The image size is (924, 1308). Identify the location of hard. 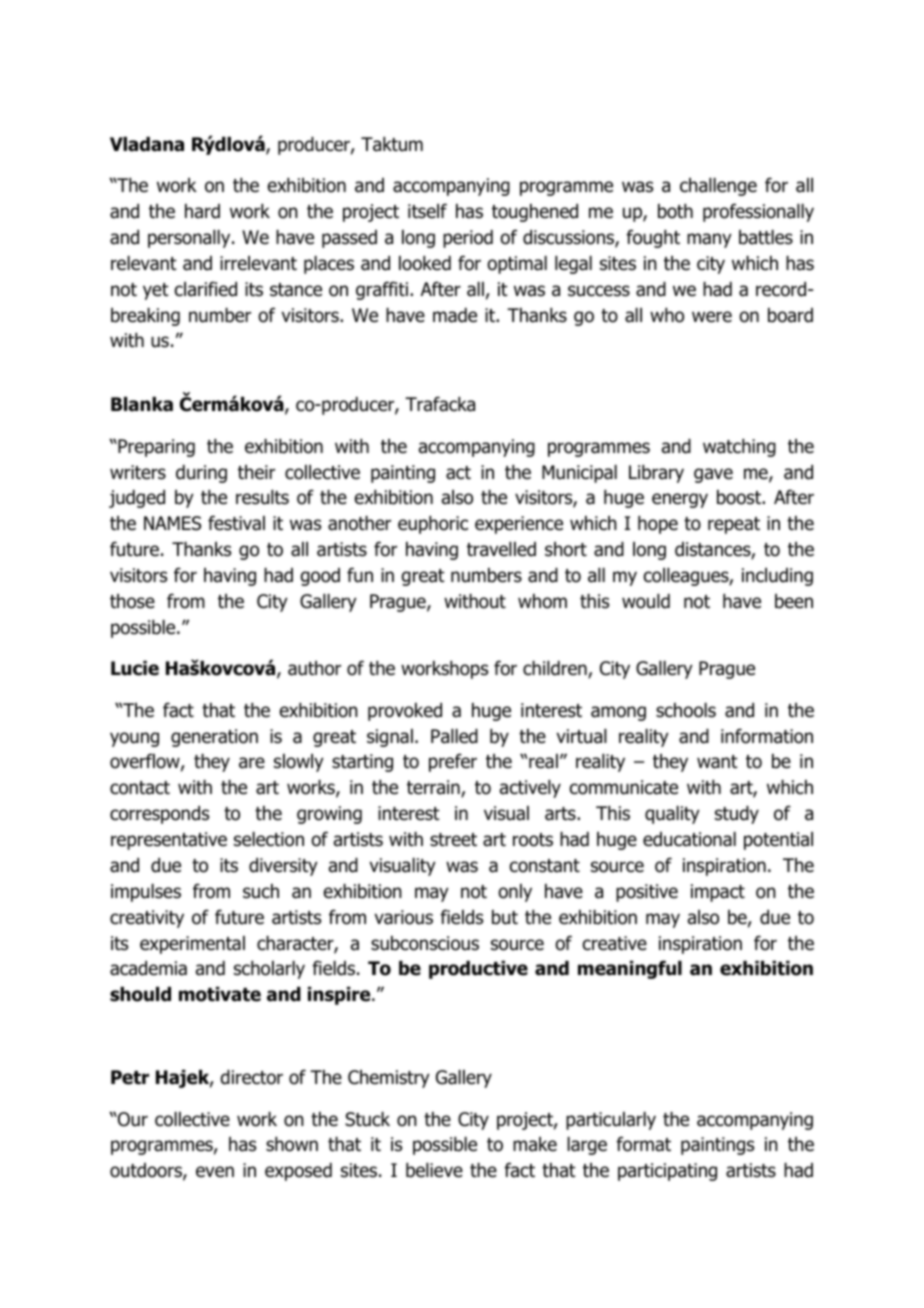
(202, 211).
